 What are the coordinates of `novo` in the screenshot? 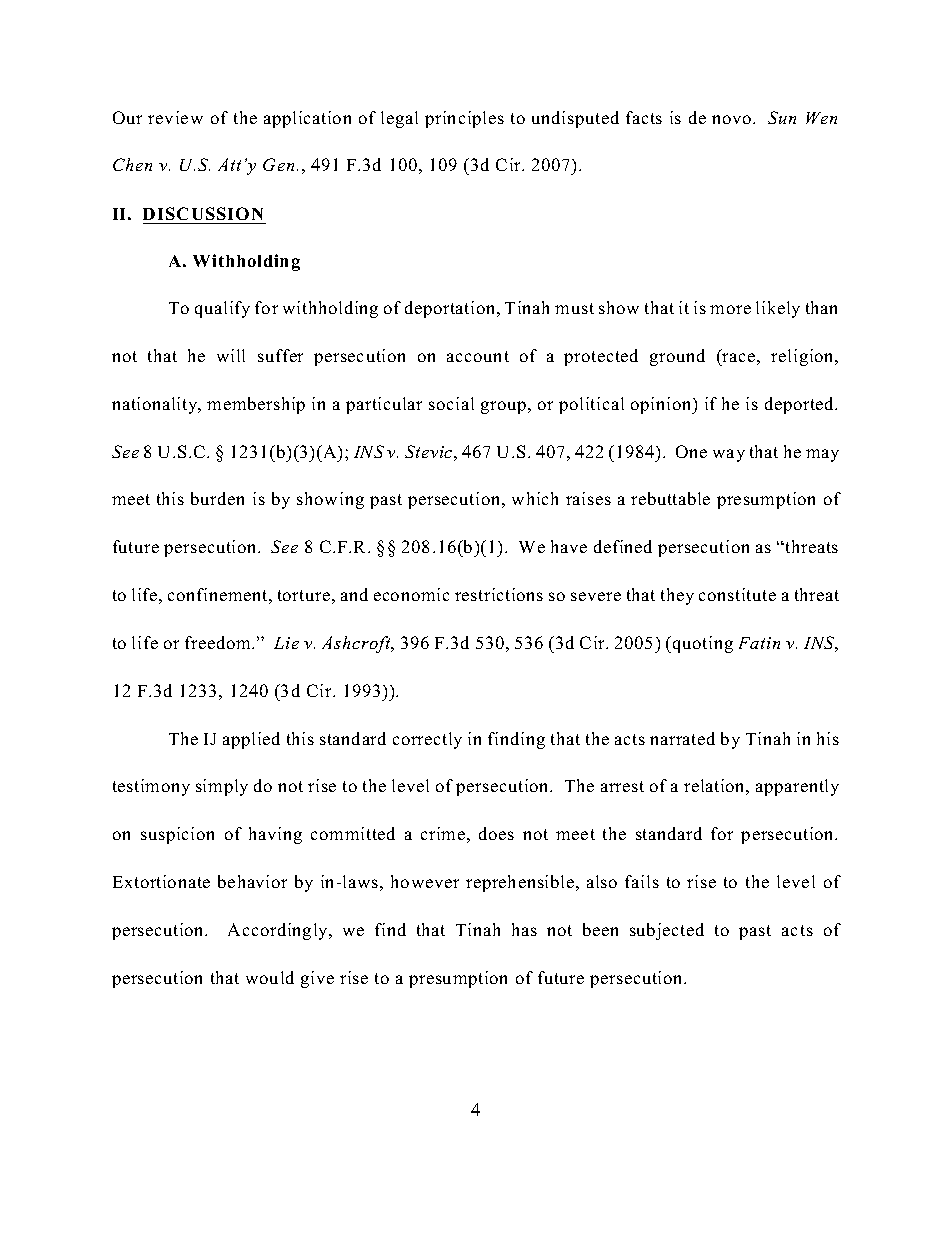 It's located at (733, 119).
